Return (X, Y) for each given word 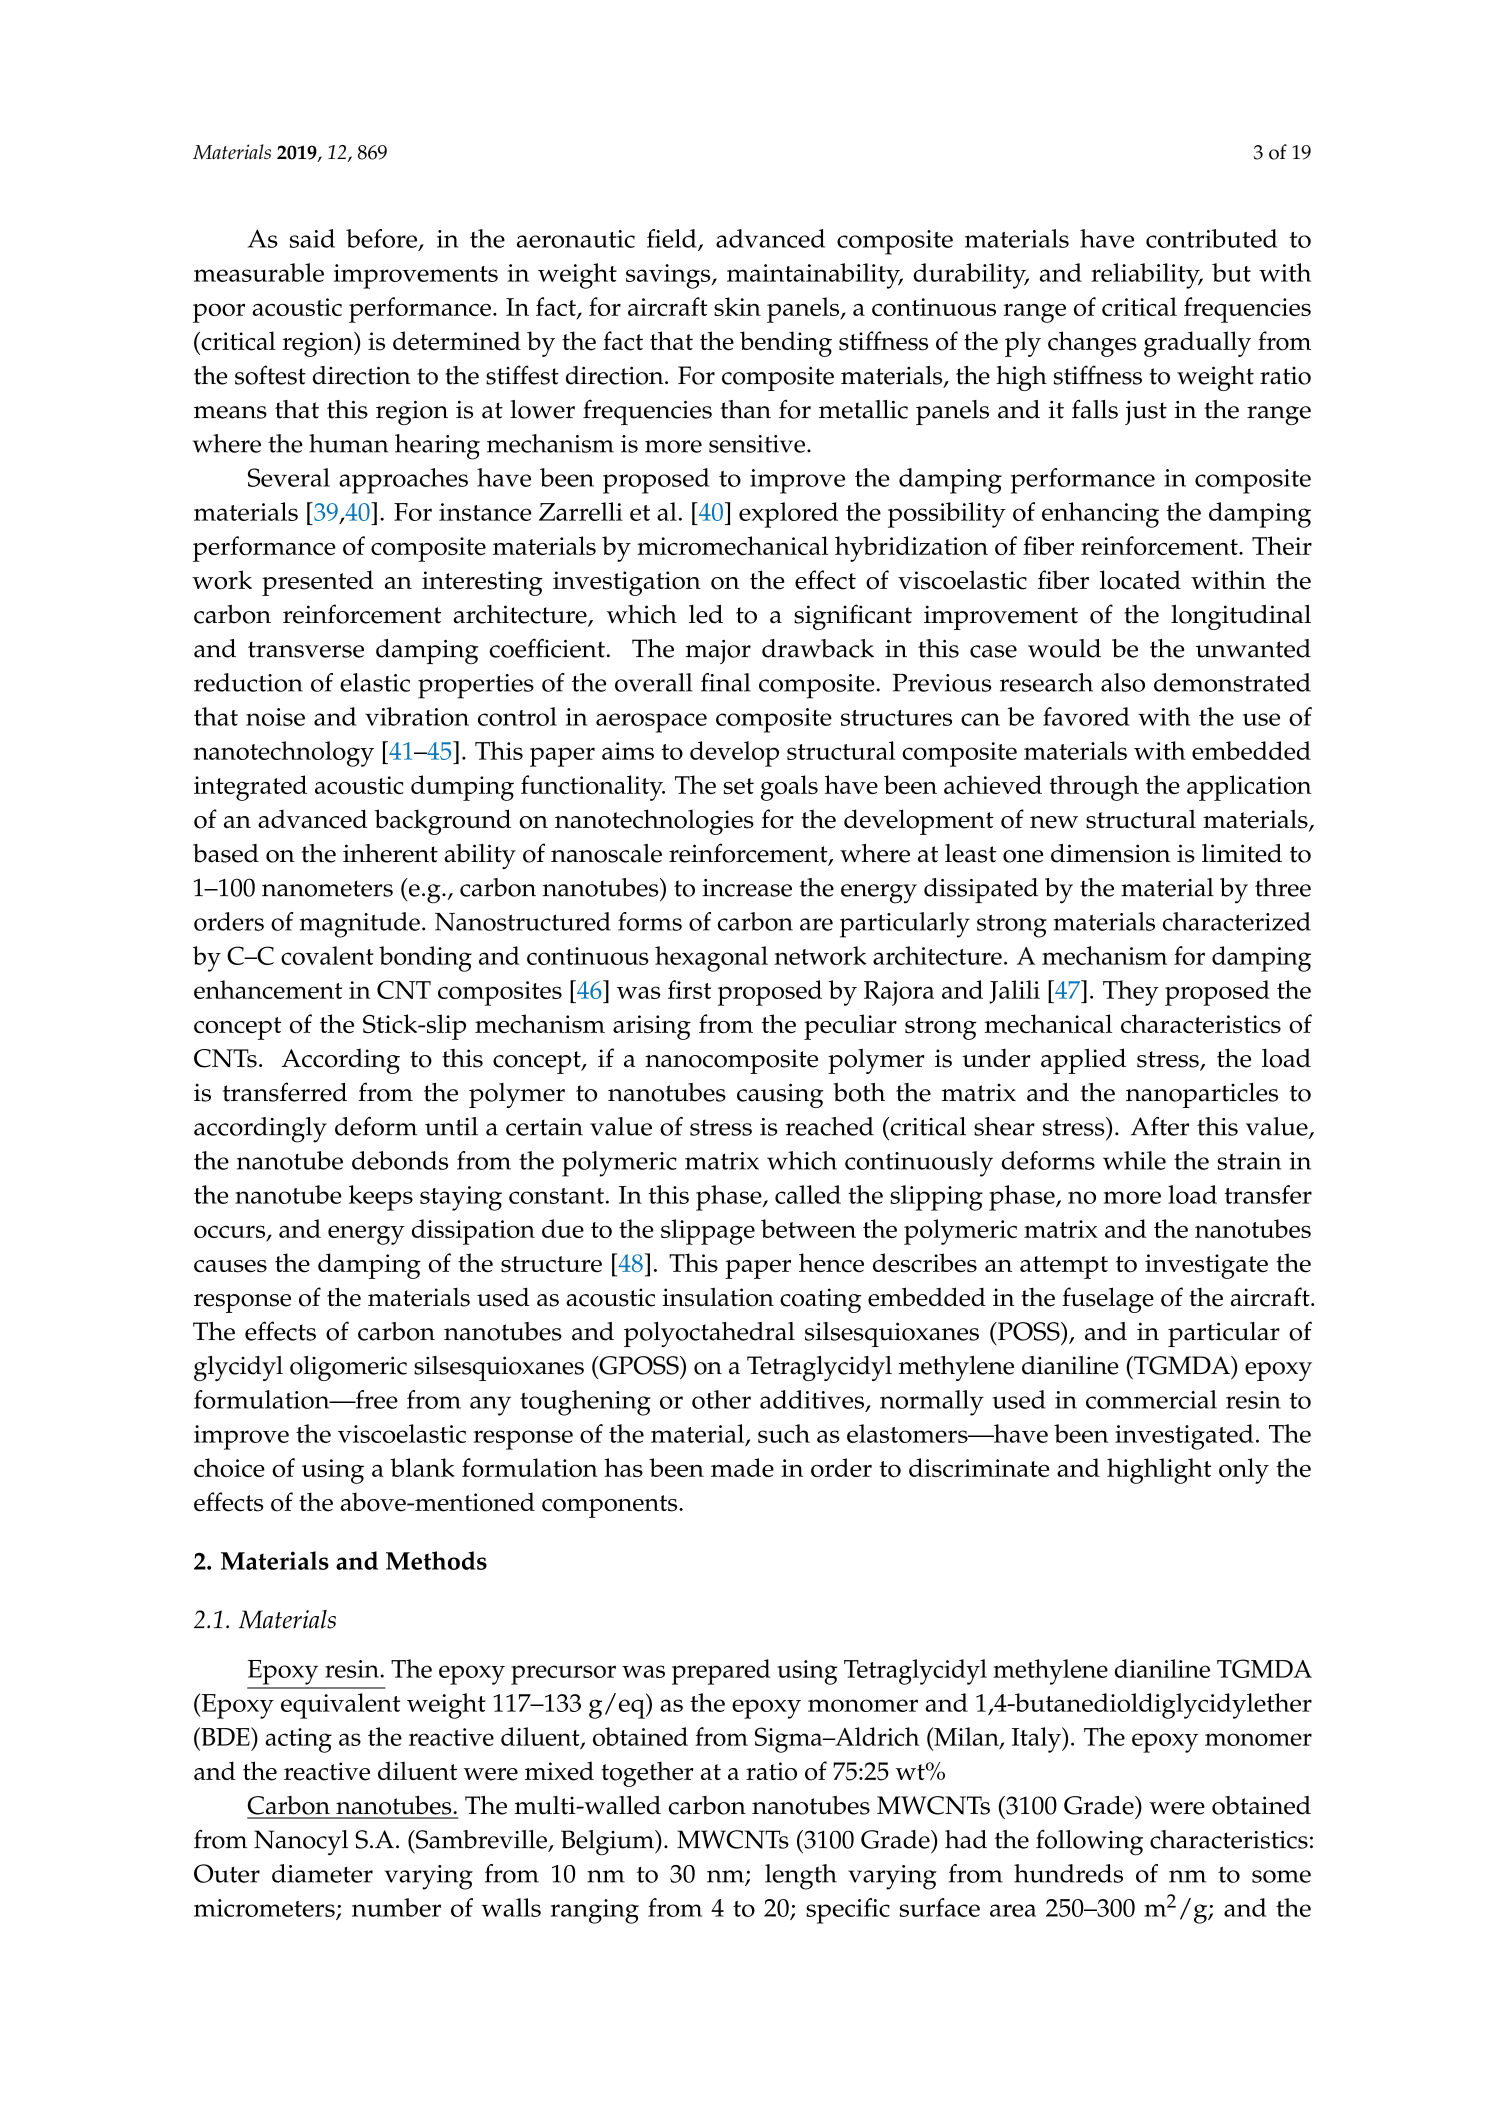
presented (318, 583)
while (1134, 1160)
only (1244, 1471)
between (808, 1228)
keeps (381, 1198)
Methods (436, 1560)
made (742, 1467)
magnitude (360, 925)
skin (737, 306)
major (718, 652)
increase (747, 888)
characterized (1237, 921)
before (383, 239)
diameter (322, 1873)
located (1140, 580)
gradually (1197, 344)
